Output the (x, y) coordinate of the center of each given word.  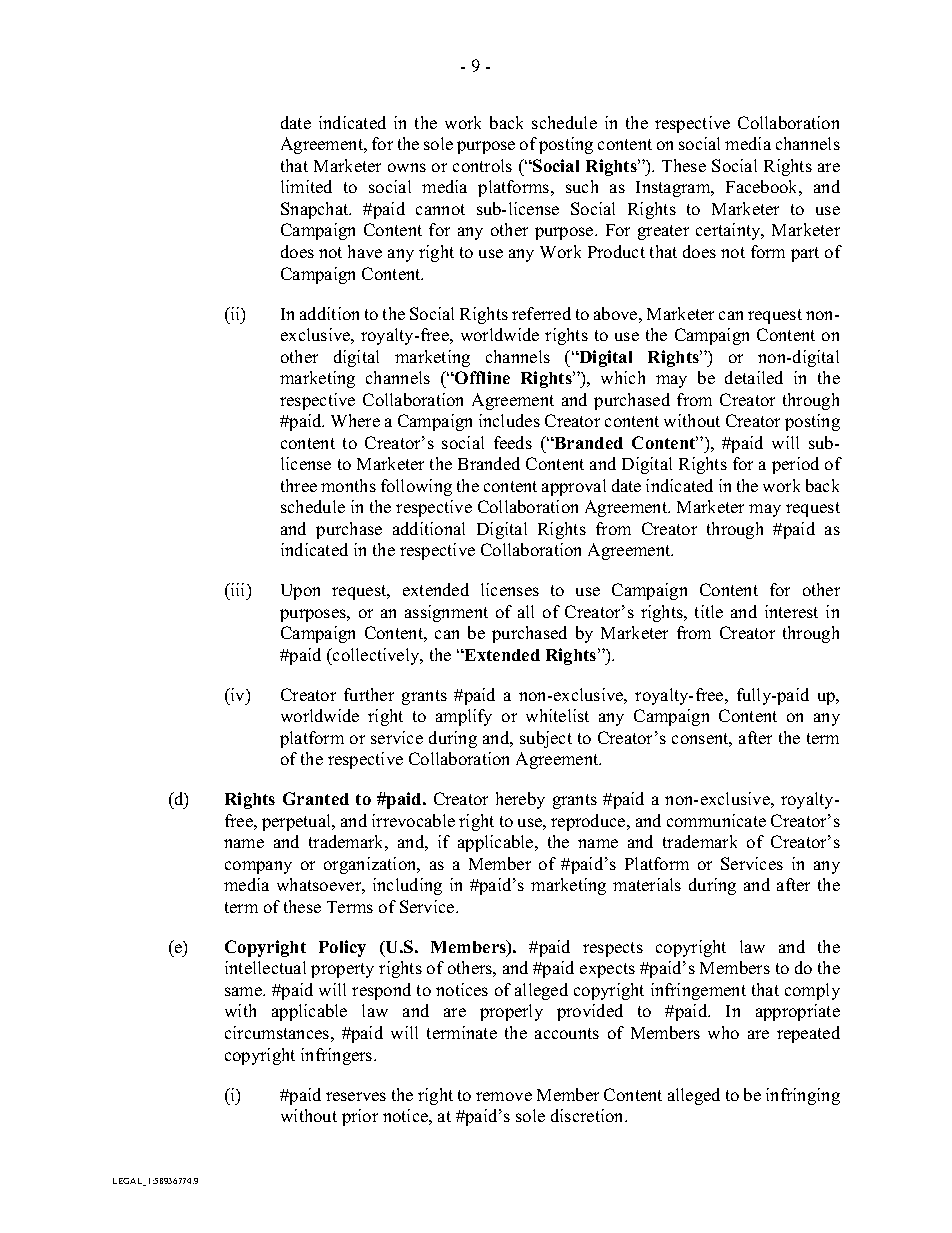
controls (482, 165)
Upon (300, 592)
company (258, 867)
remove (504, 1096)
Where (355, 420)
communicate (716, 820)
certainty (729, 231)
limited (306, 186)
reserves (356, 1096)
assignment (446, 613)
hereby (520, 800)
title (709, 611)
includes (509, 420)
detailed (754, 377)
